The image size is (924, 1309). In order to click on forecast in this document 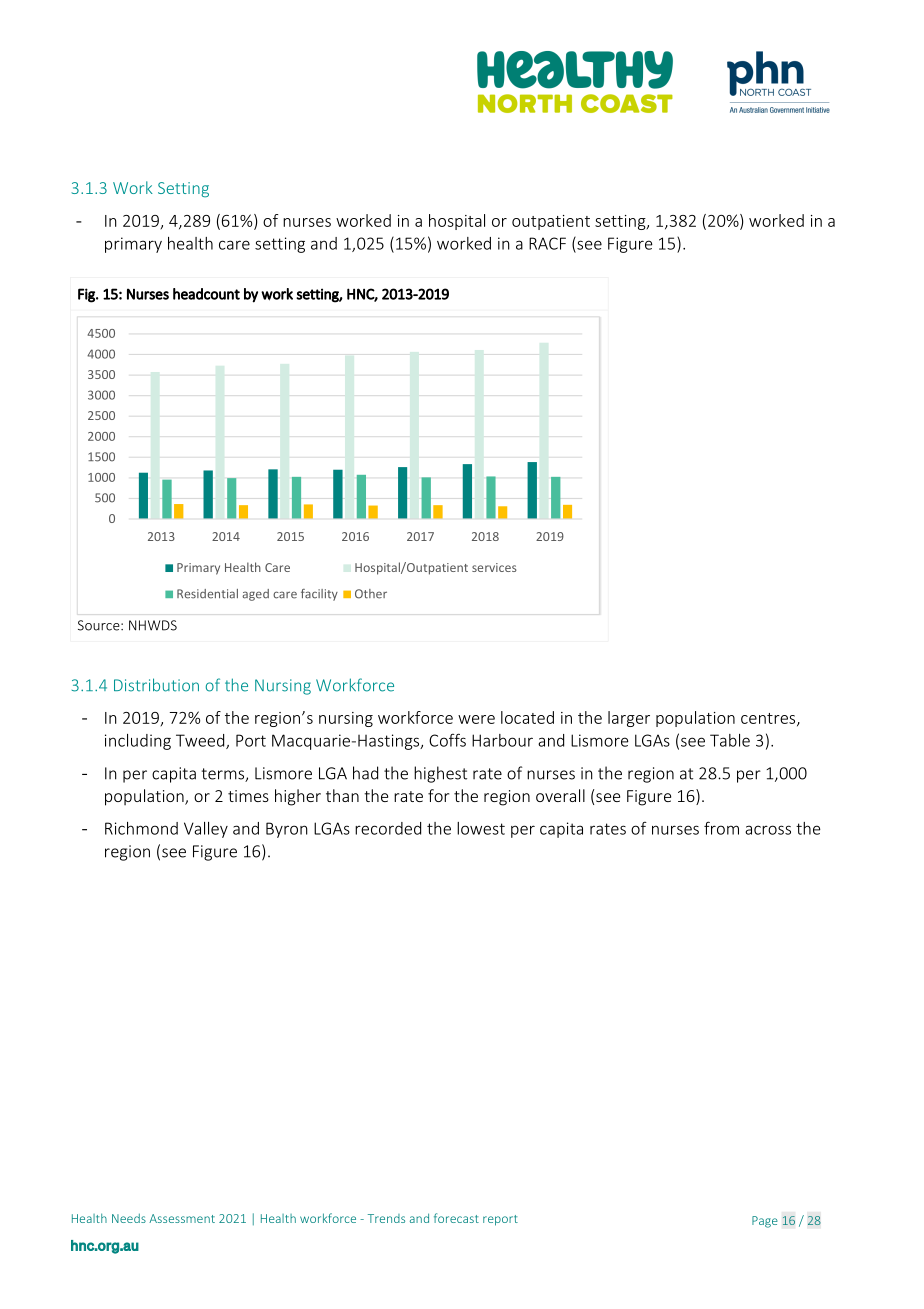, I will do `click(456, 1218)`.
